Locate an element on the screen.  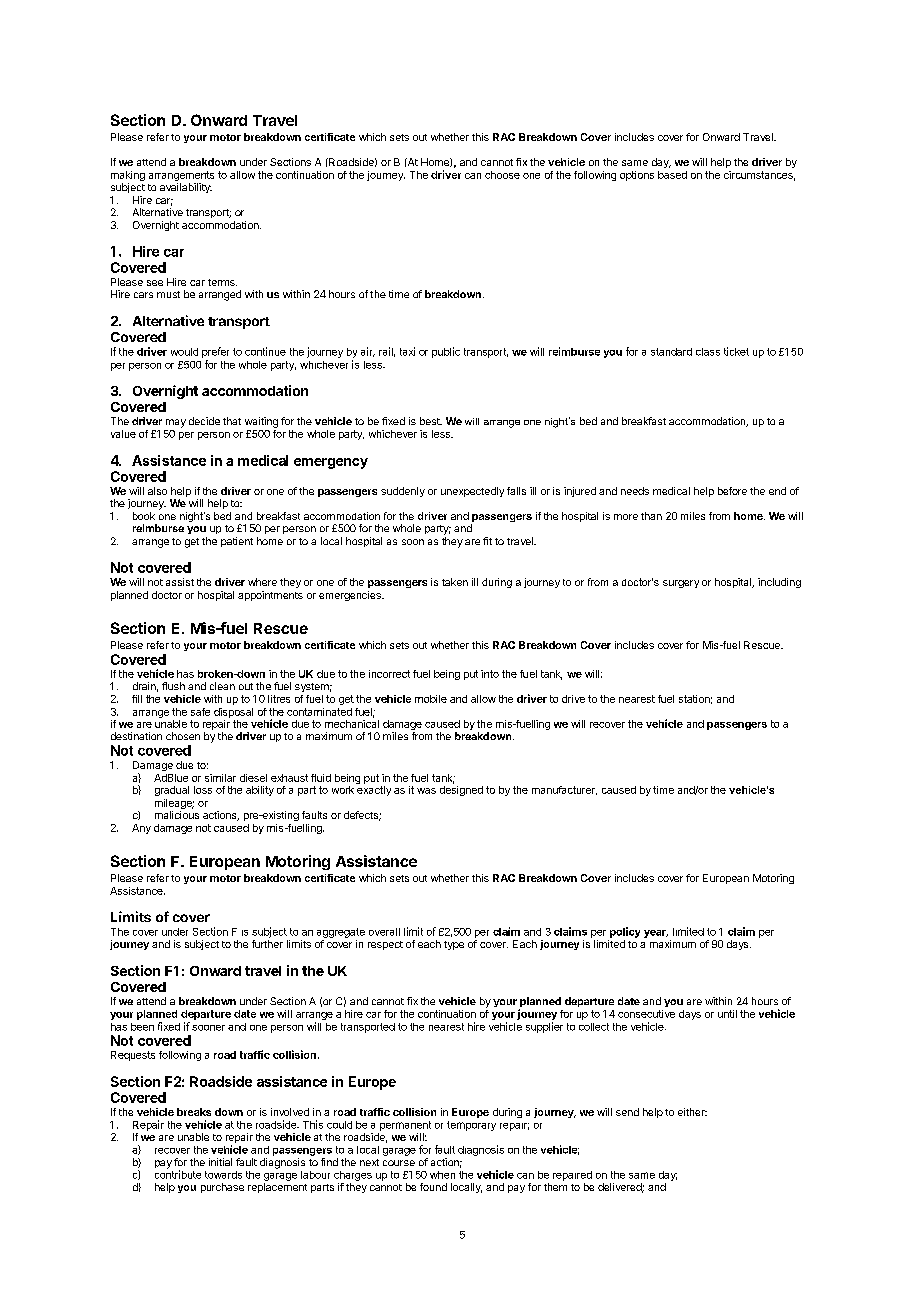
surgery is located at coordinates (681, 584).
